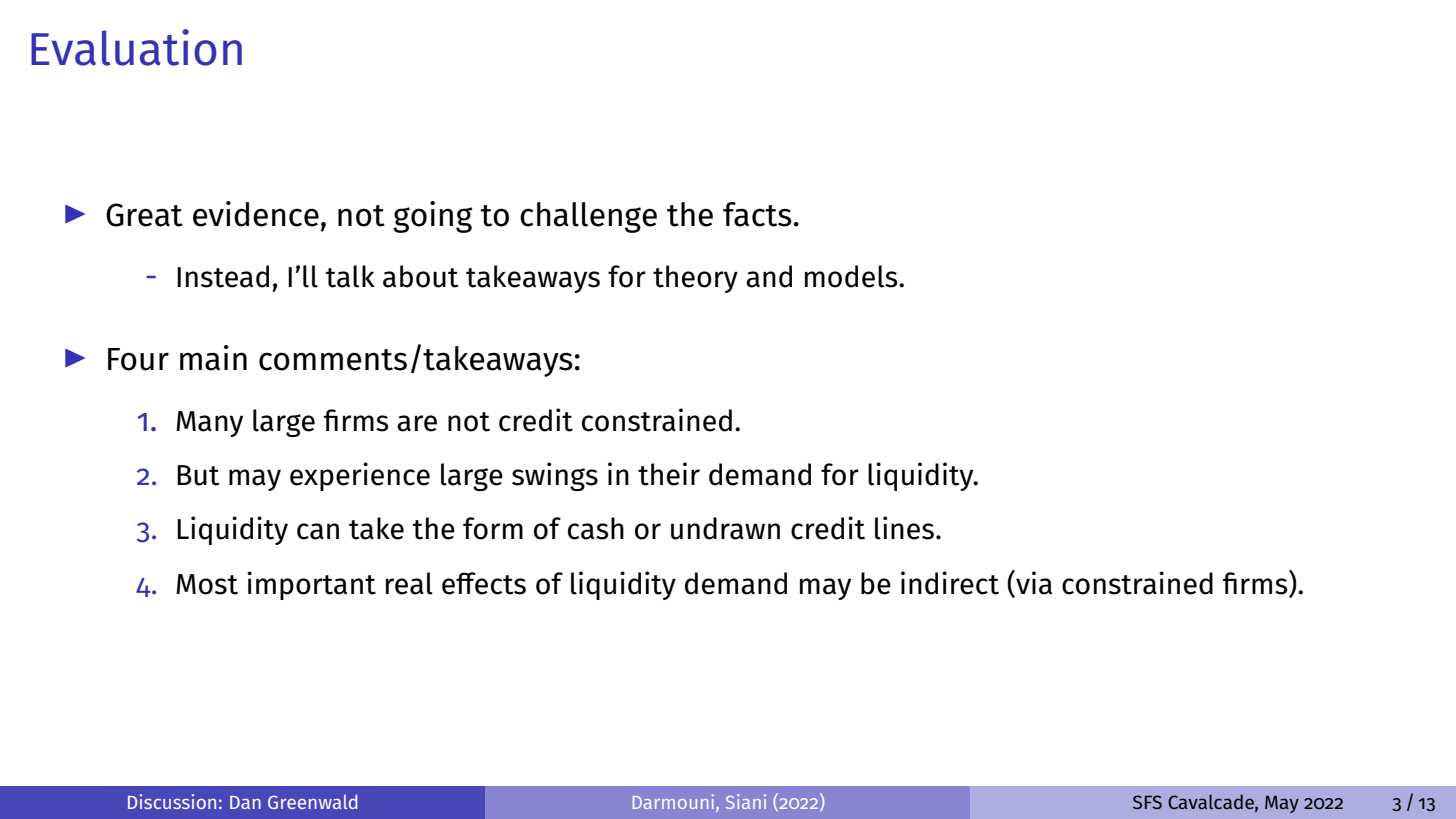  Describe the element at coordinates (312, 802) in the screenshot. I see `Greenwald` at that location.
